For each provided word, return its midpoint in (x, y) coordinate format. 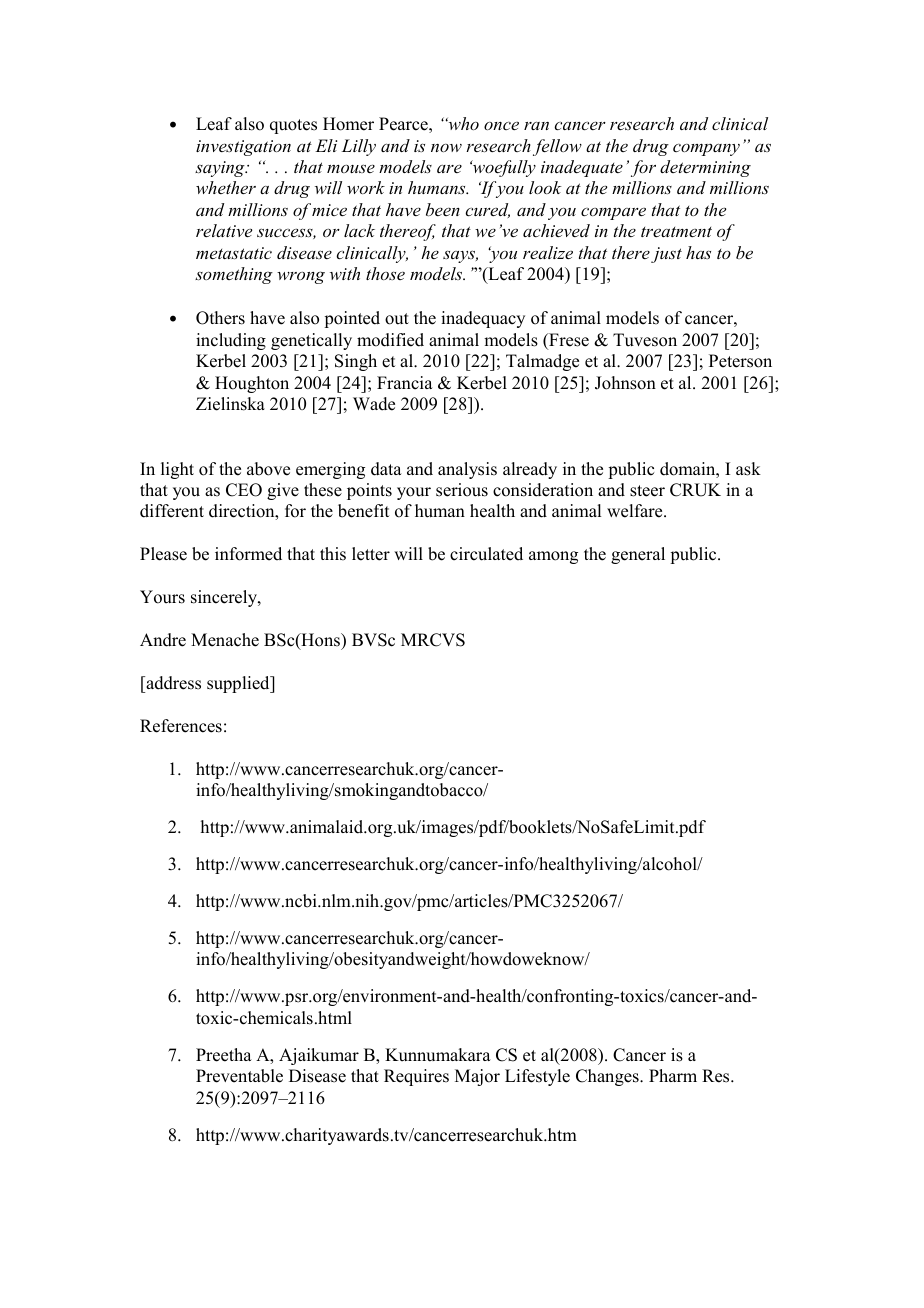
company (706, 150)
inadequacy (483, 319)
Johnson (625, 383)
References (181, 726)
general (638, 555)
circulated (486, 554)
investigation (243, 148)
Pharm (673, 1075)
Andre (163, 640)
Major (477, 1077)
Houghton (252, 384)
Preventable (239, 1076)
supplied (239, 684)
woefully (503, 168)
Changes (608, 1077)
